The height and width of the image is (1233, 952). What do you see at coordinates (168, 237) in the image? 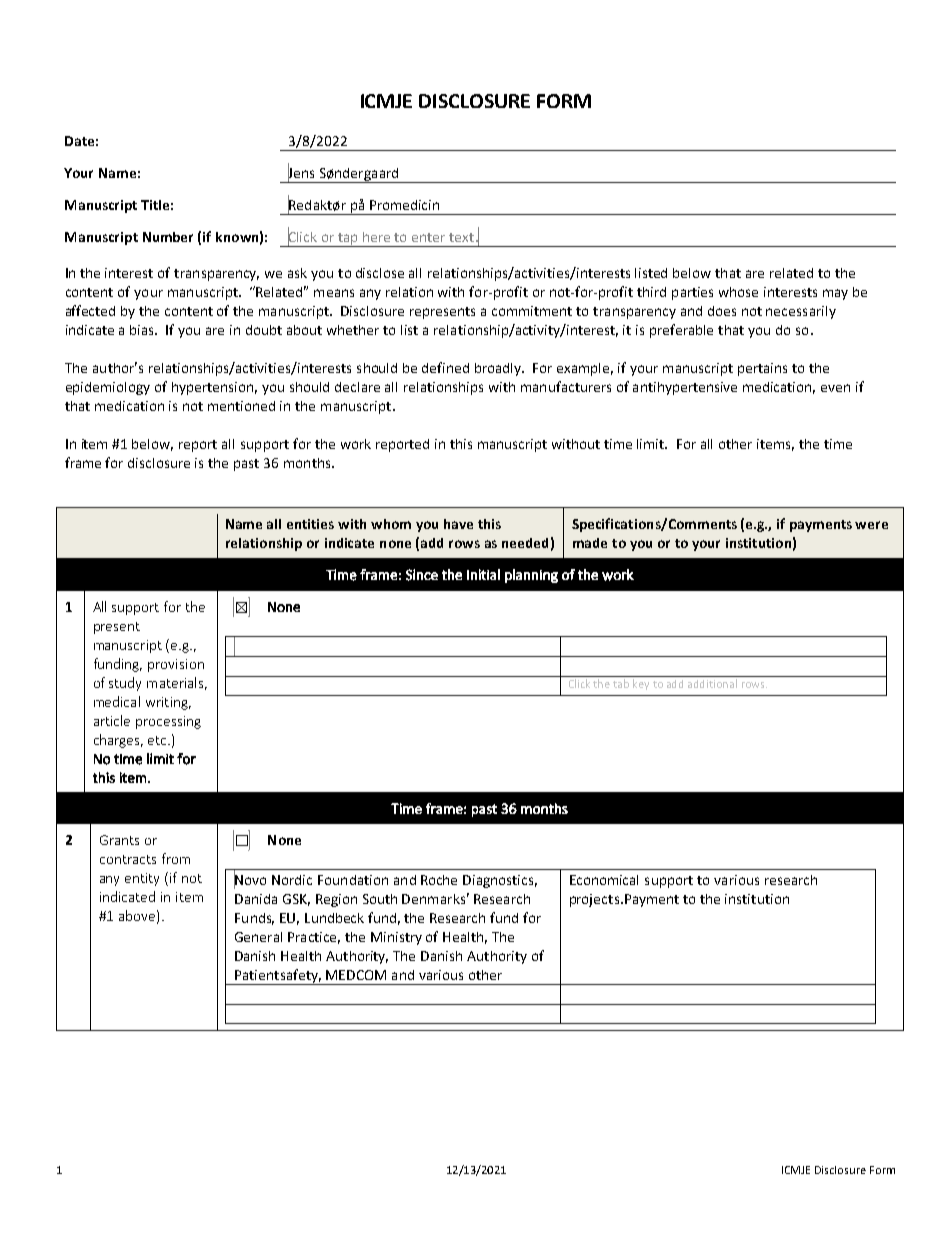
I see `Number` at bounding box center [168, 237].
